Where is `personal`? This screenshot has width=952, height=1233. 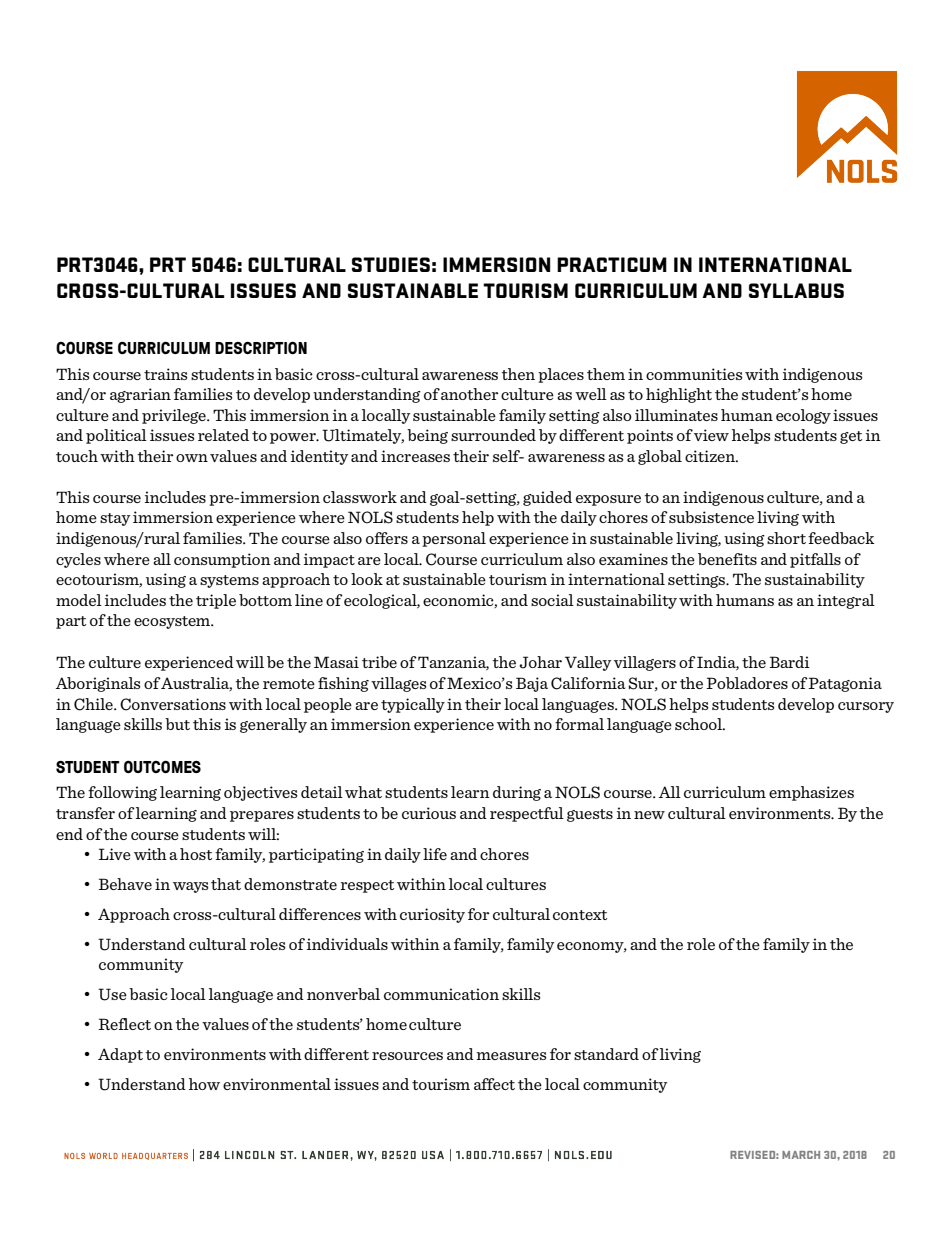
personal is located at coordinates (454, 539).
